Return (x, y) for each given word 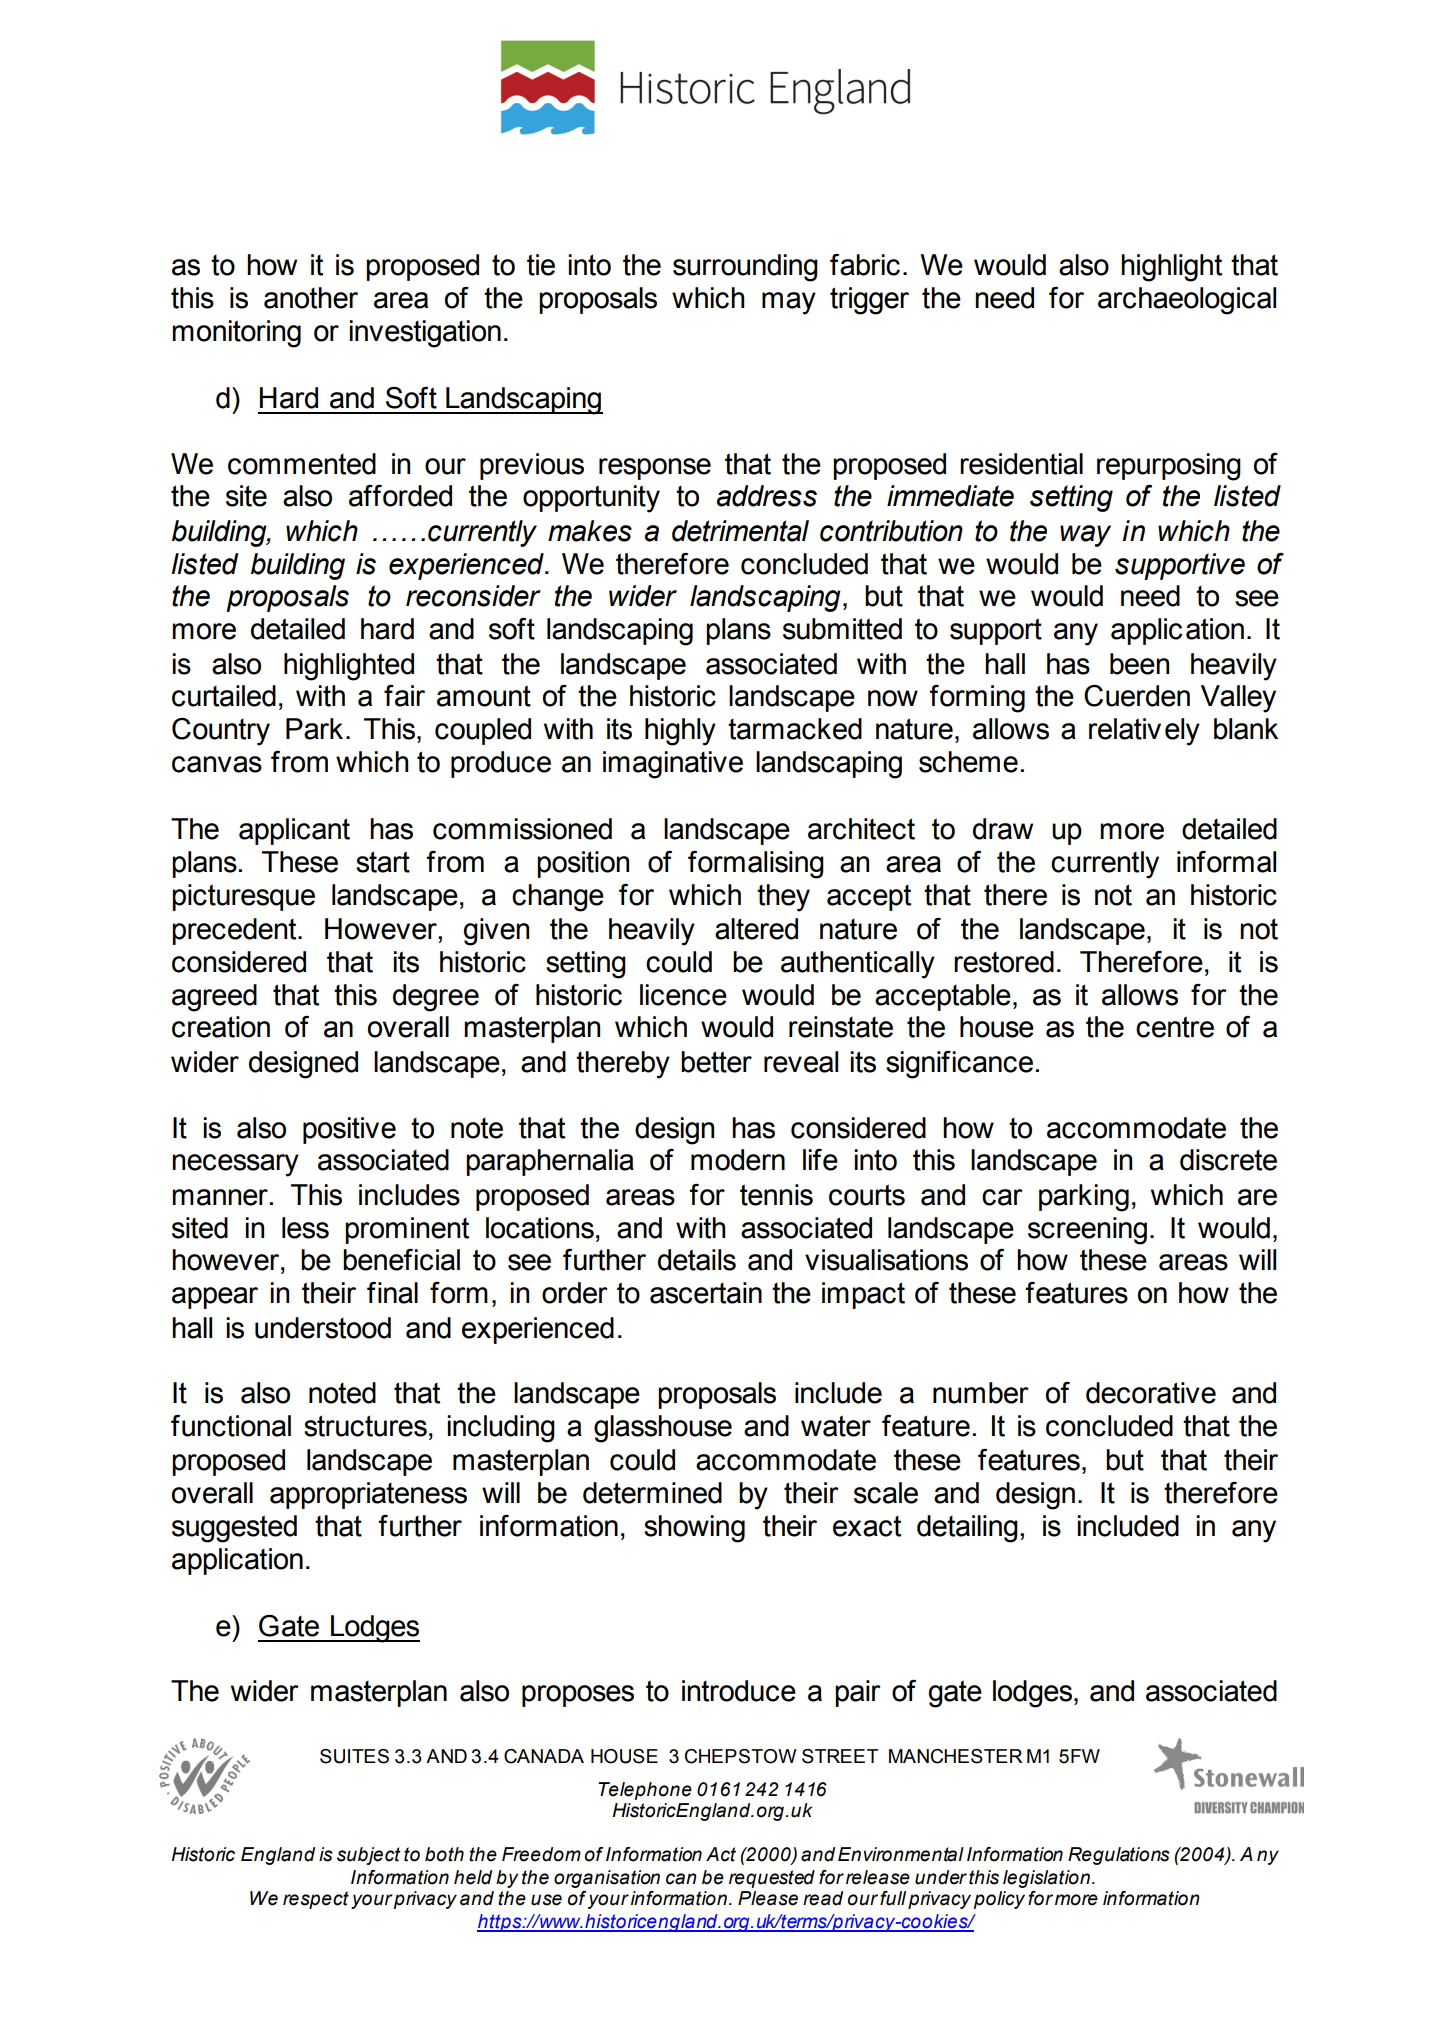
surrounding (745, 268)
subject (368, 1856)
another (311, 298)
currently (1105, 865)
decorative (1151, 1393)
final (392, 1293)
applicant (294, 831)
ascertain (706, 1293)
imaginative (673, 765)
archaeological (1187, 301)
